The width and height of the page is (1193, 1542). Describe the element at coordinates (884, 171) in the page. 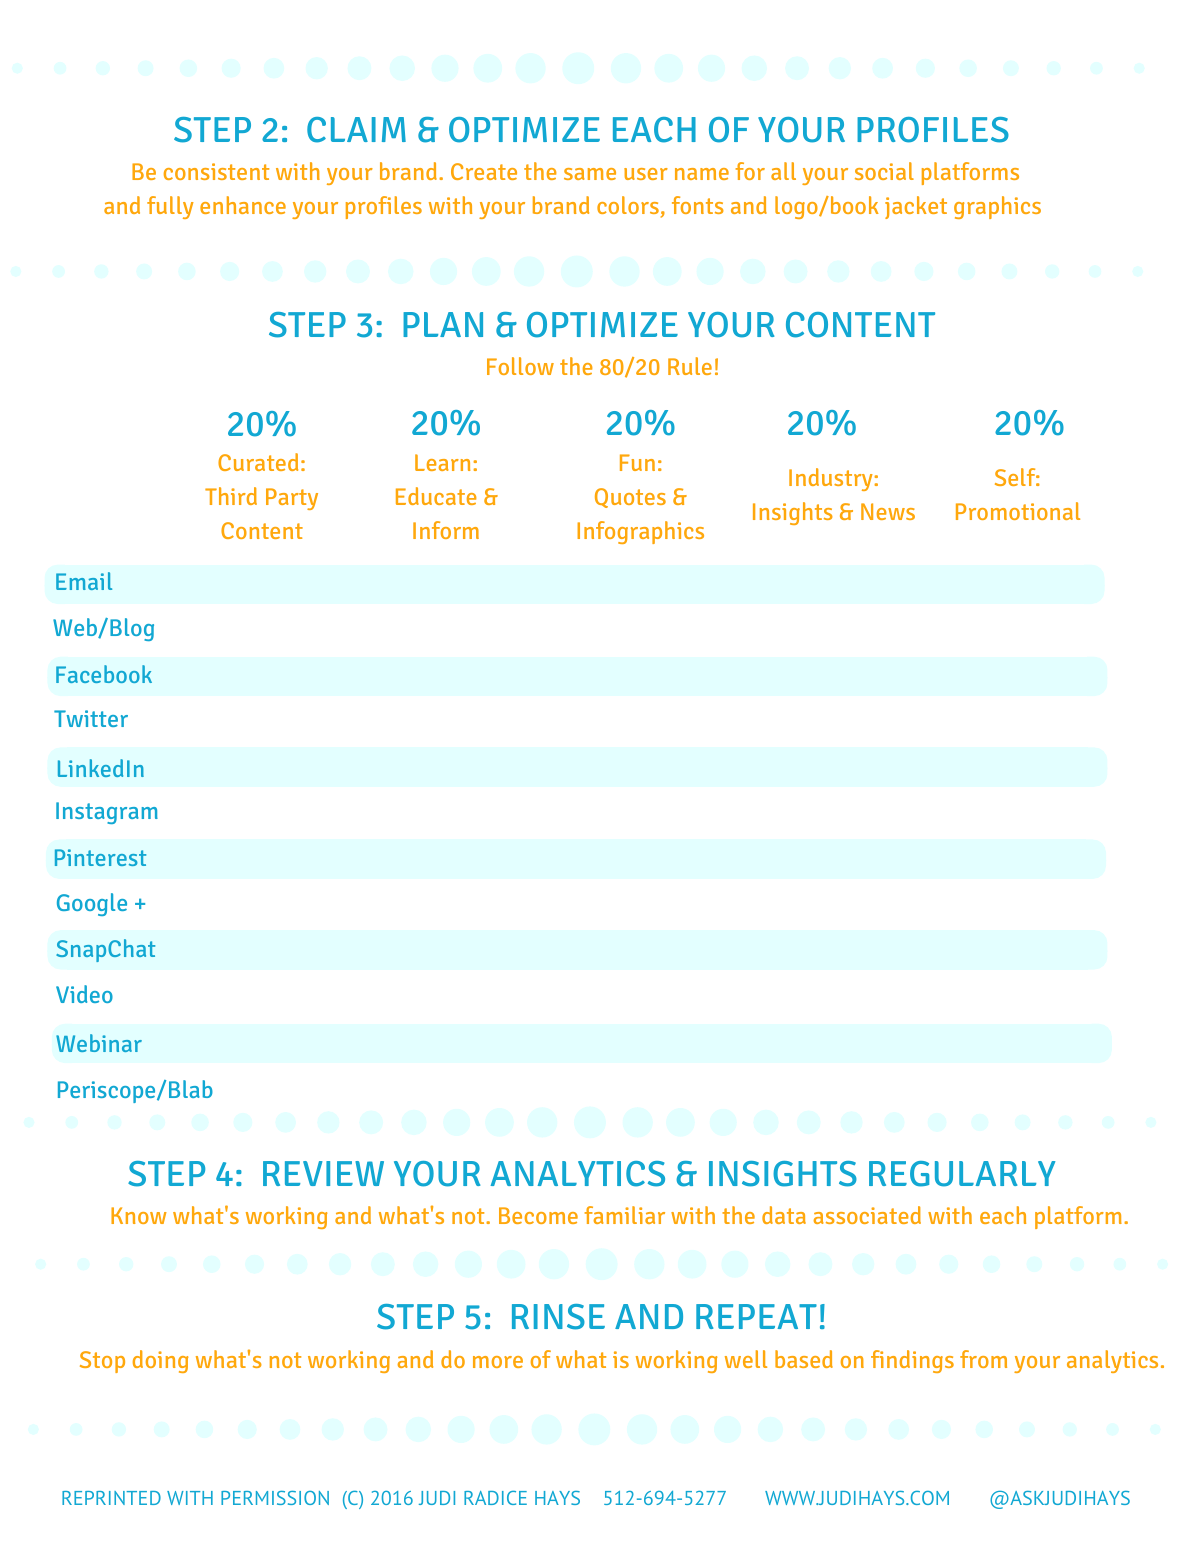

I see `social` at that location.
